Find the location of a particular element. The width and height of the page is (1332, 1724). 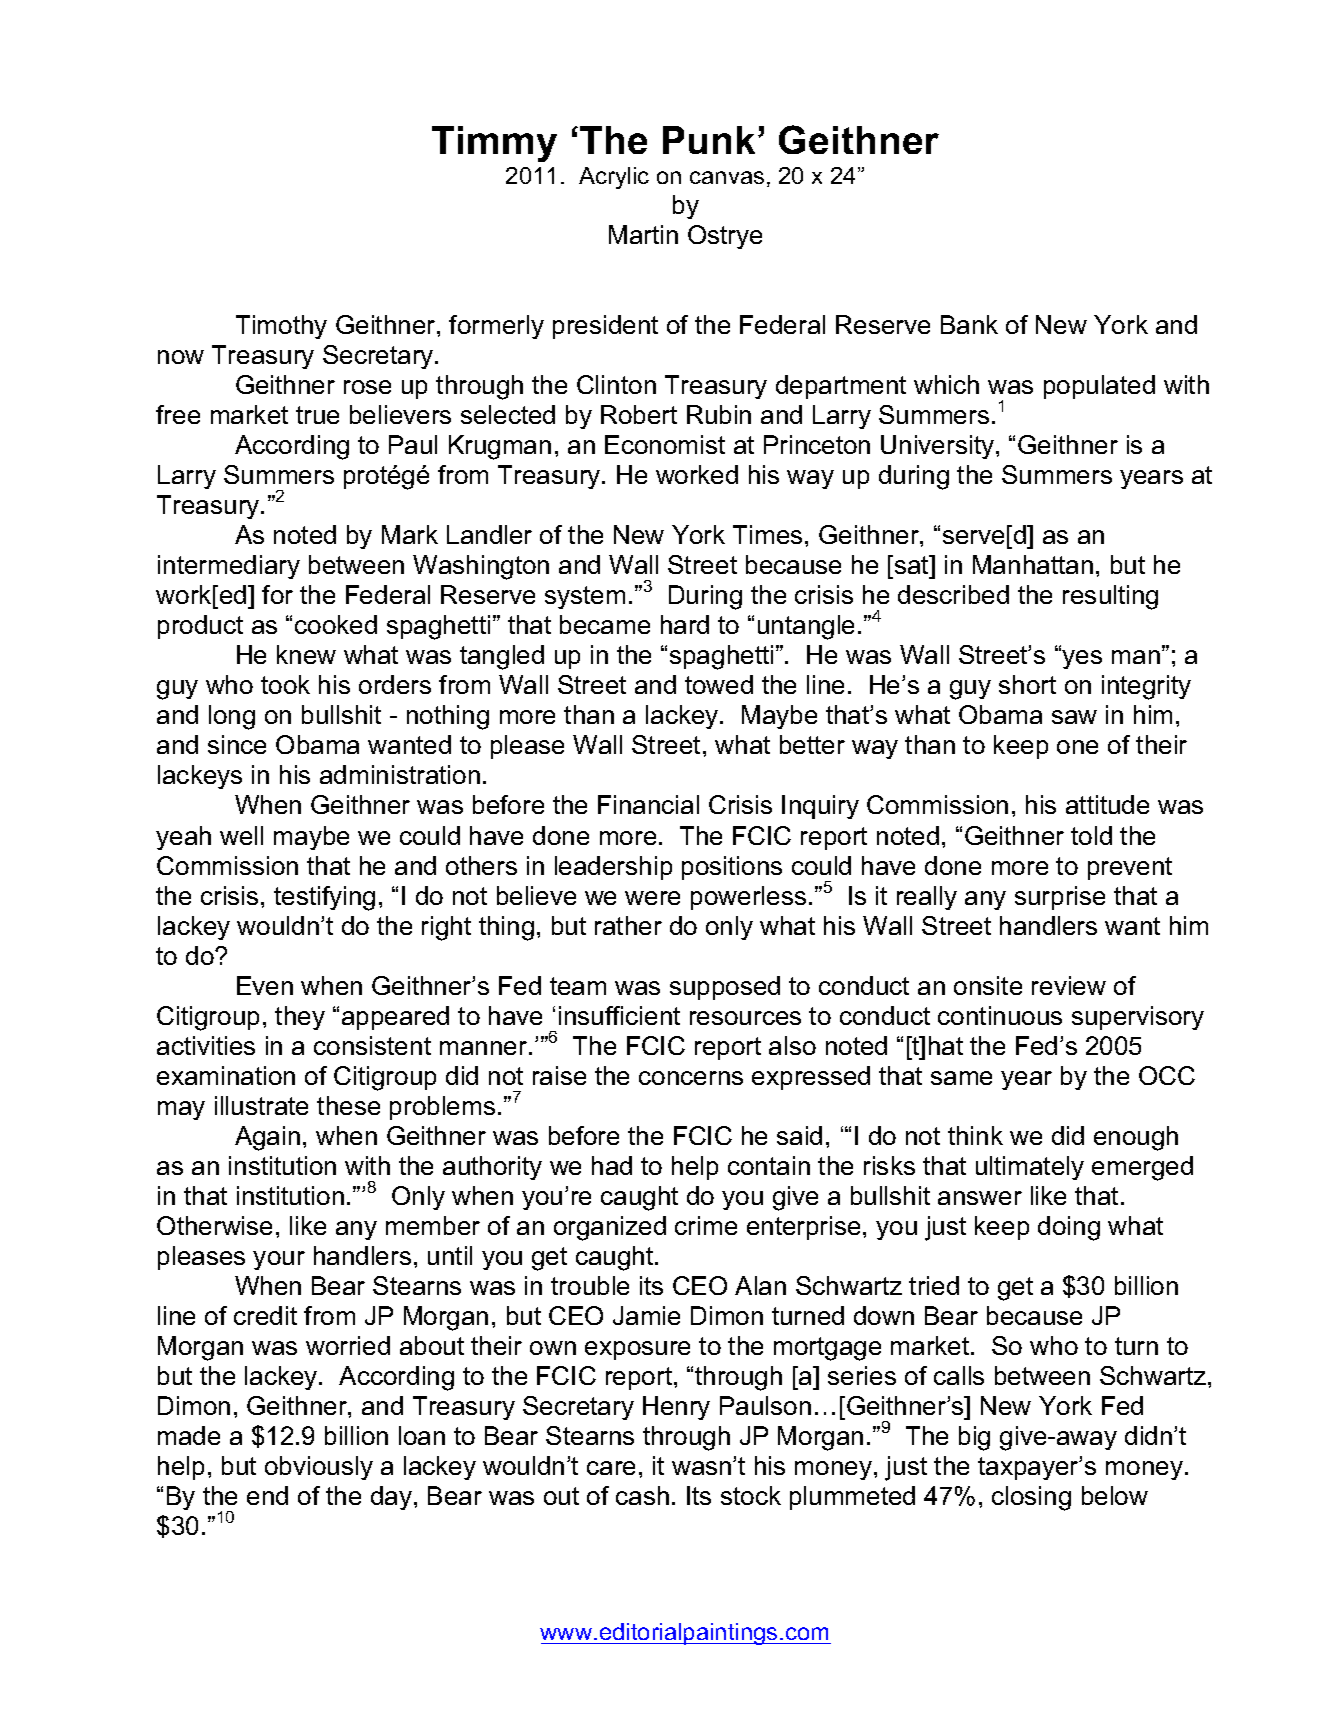

Manhattan is located at coordinates (1033, 564).
